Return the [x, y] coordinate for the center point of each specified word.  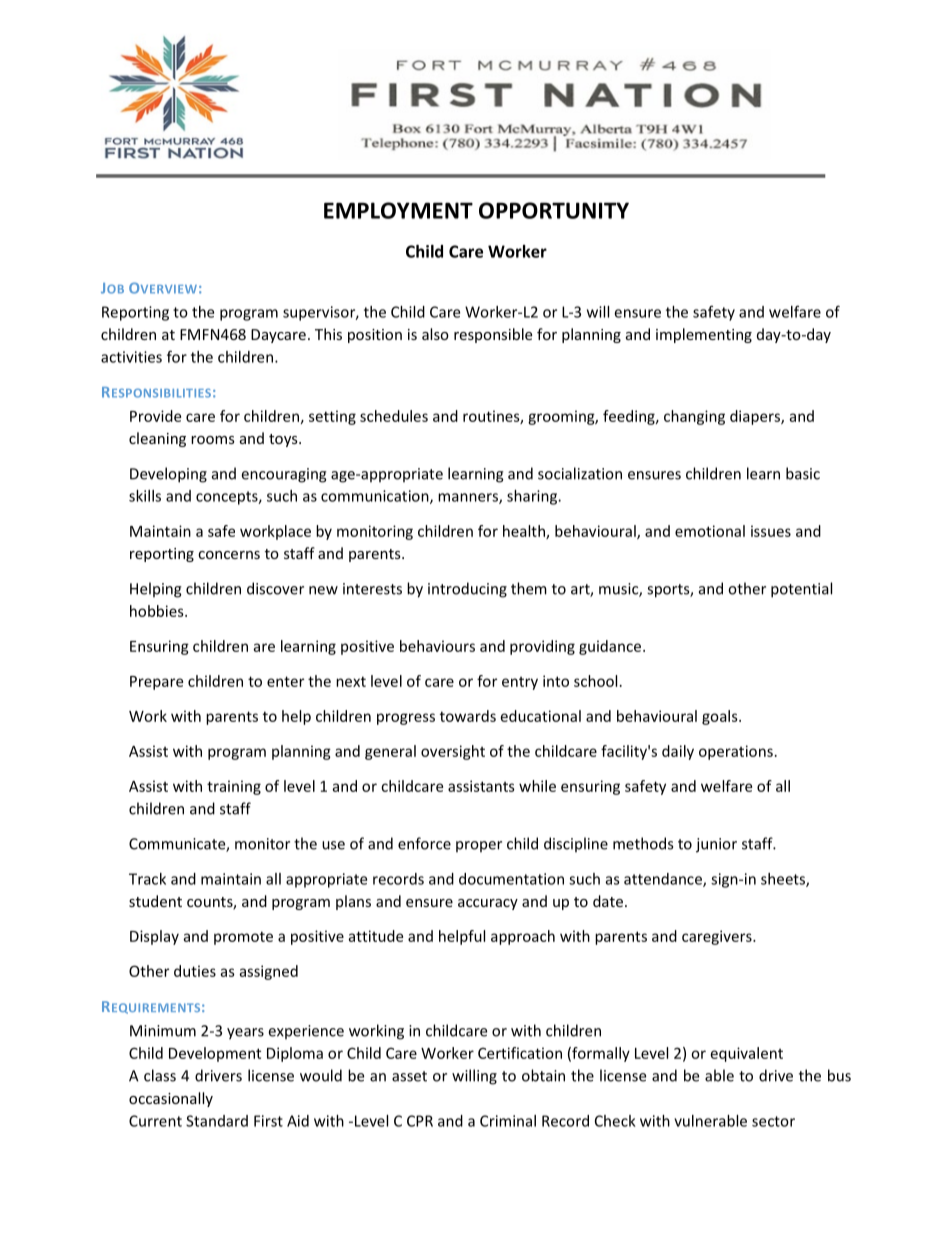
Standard [217, 1121]
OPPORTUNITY [554, 210]
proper [479, 847]
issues [771, 531]
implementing [704, 335]
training [234, 787]
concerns [229, 555]
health [525, 532]
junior [716, 845]
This [328, 334]
